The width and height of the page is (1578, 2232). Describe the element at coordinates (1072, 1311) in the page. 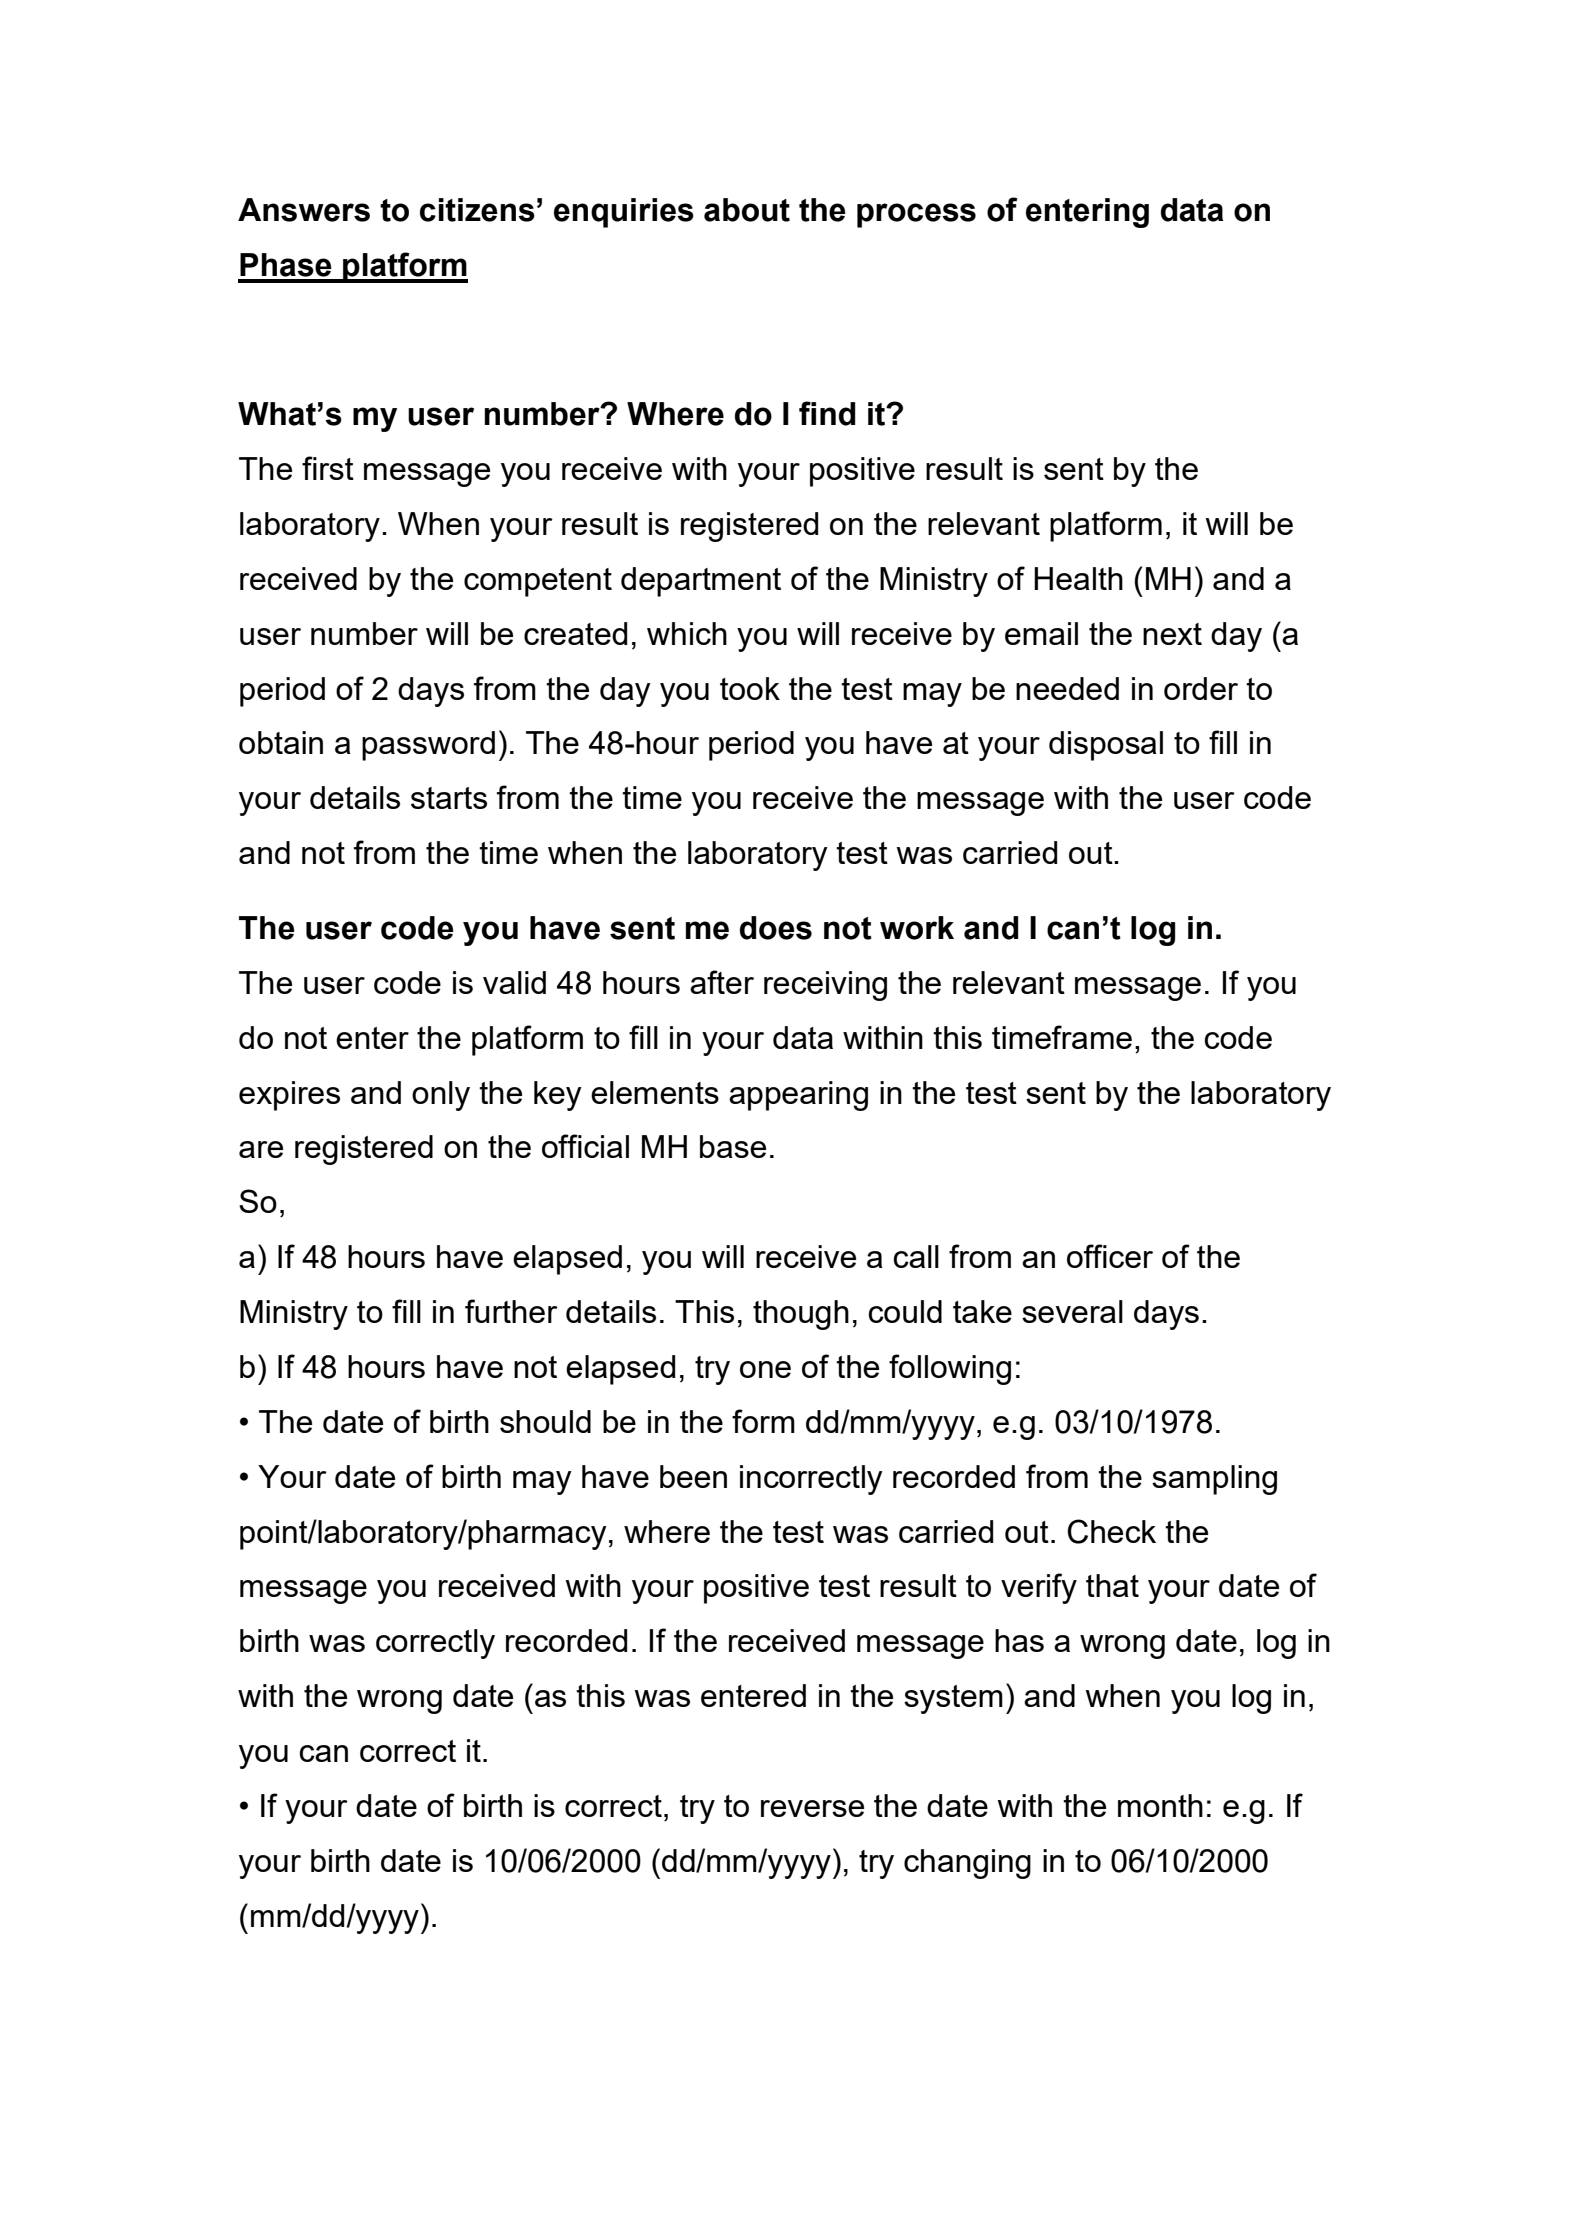

I see `several` at that location.
